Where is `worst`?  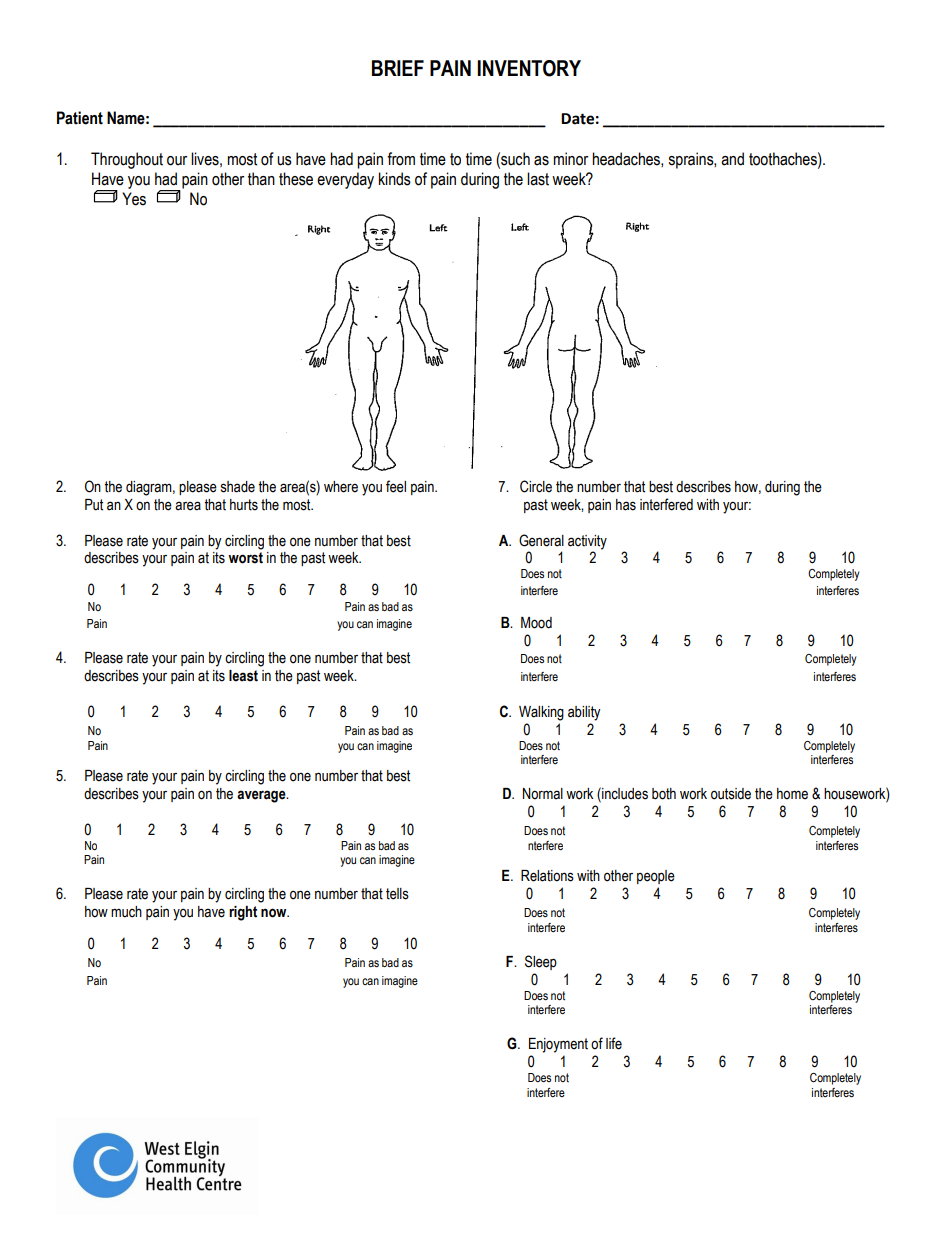
worst is located at coordinates (245, 558).
